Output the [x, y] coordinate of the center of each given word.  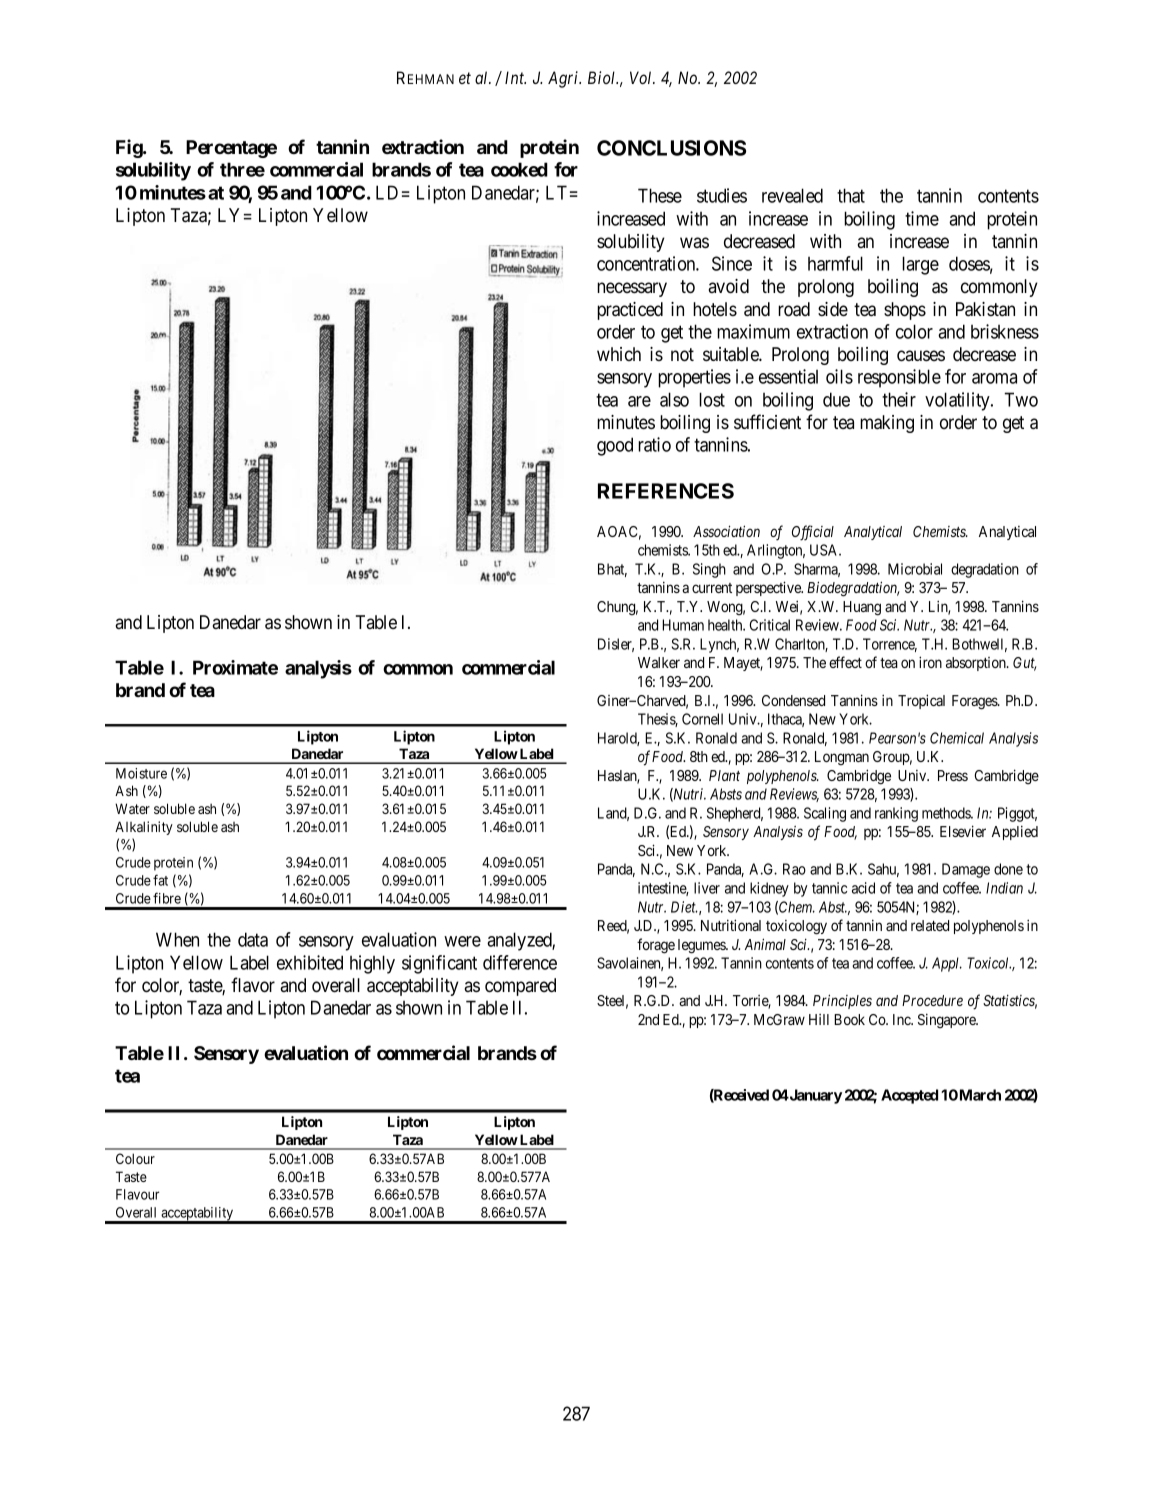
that [851, 195]
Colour [135, 1158]
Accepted [909, 1096]
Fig [130, 148]
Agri [564, 79]
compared [520, 987]
